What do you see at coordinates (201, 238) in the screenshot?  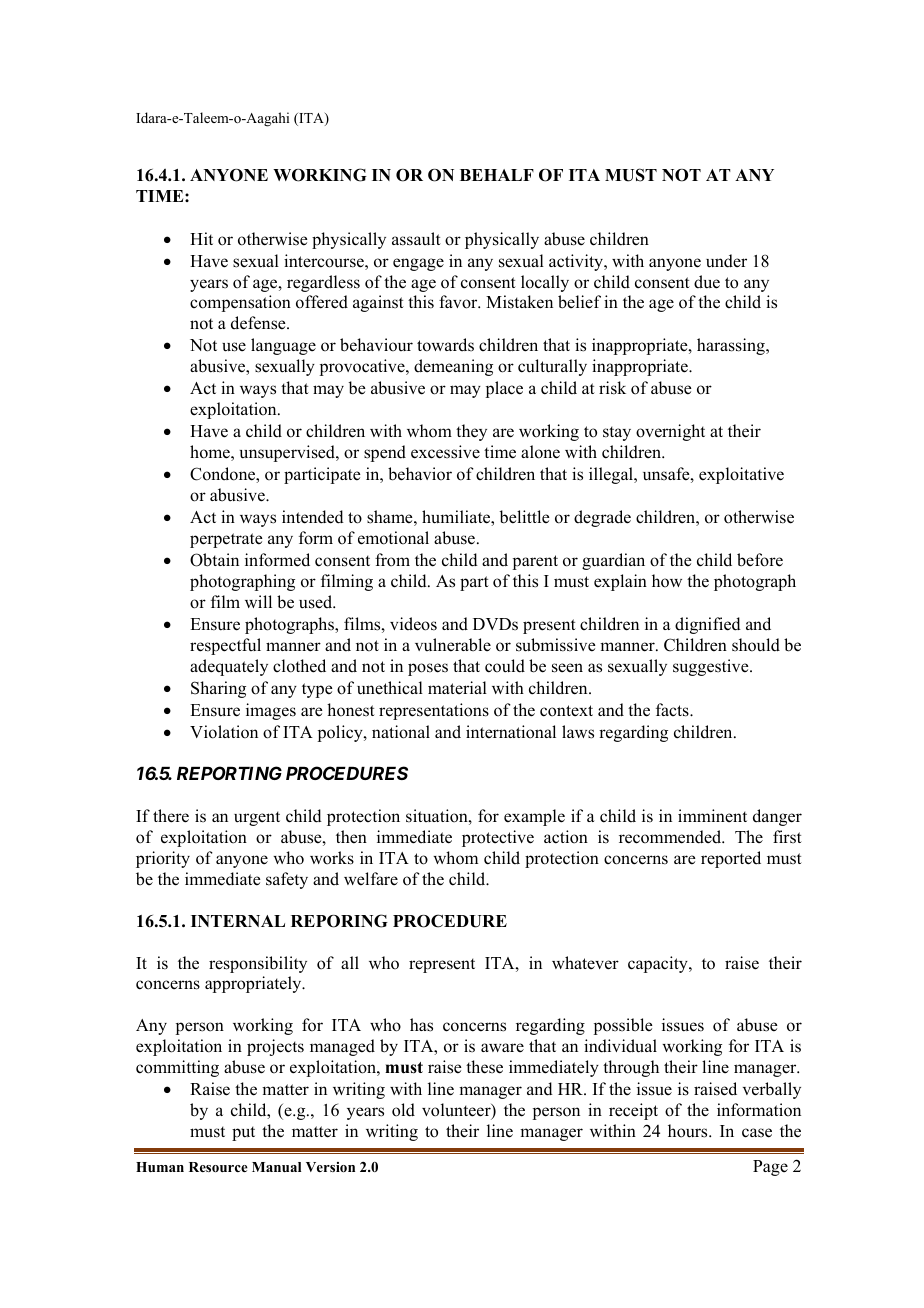 I see `Hit` at bounding box center [201, 238].
